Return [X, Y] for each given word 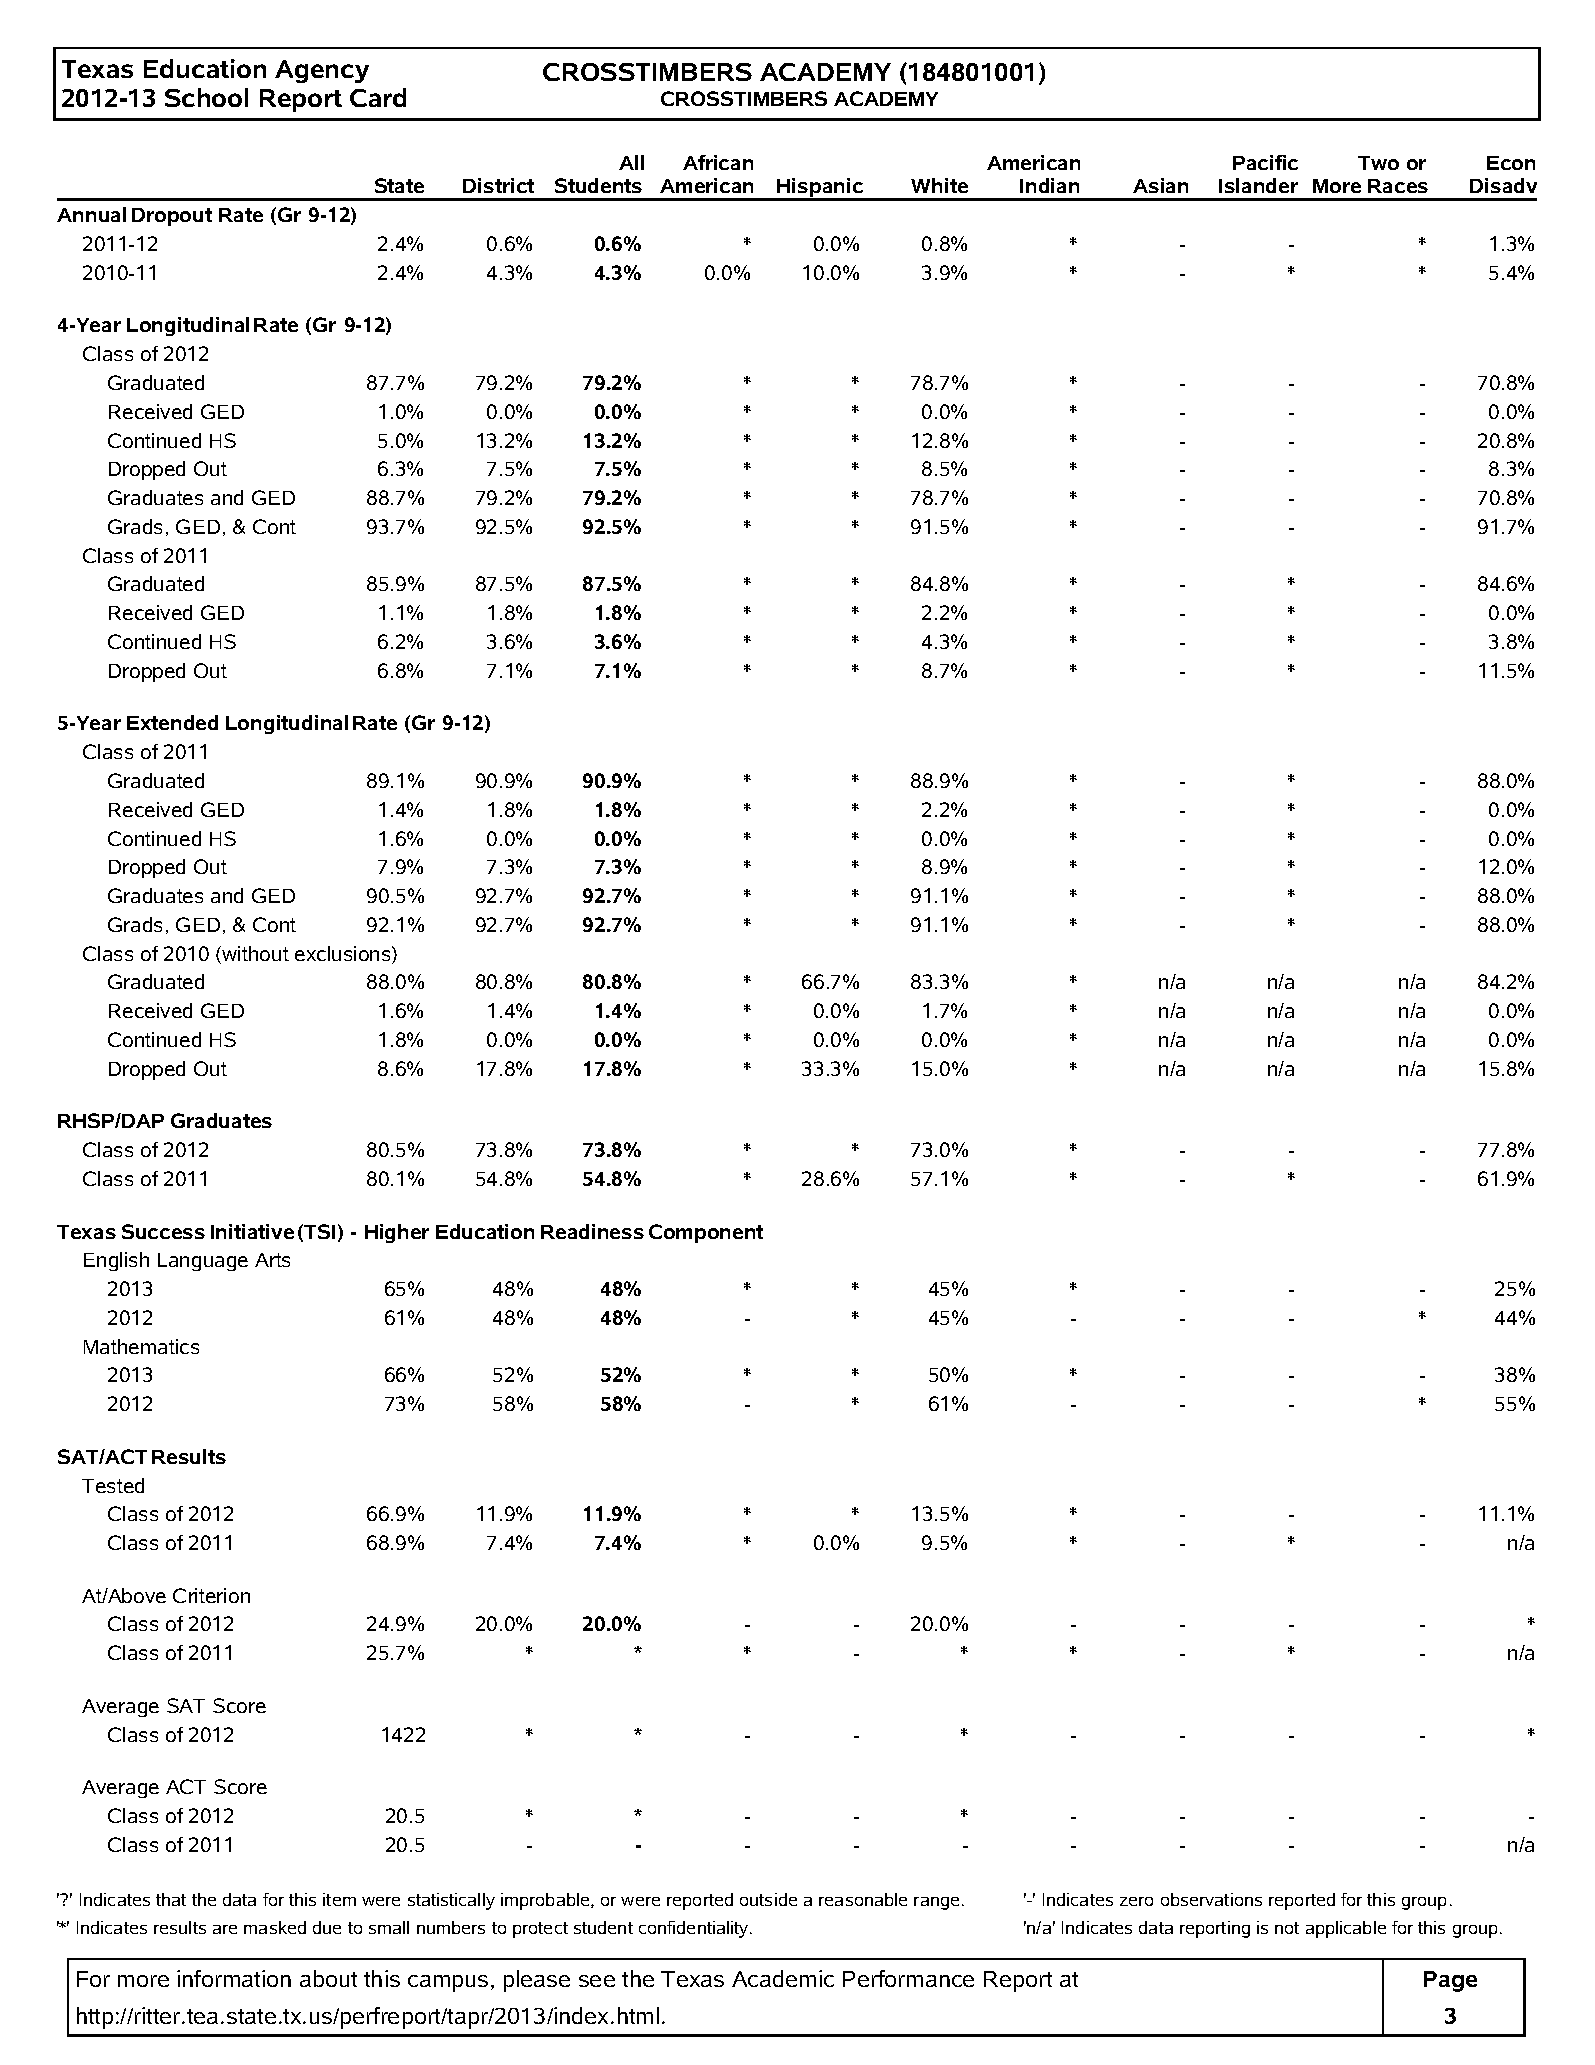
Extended [172, 722]
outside [768, 1899]
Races [1398, 186]
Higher [397, 1233]
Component [706, 1233]
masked [275, 1927]
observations [1211, 1899]
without [255, 953]
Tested [113, 1485]
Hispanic [821, 189]
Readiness [592, 1231]
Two [1378, 163]
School [206, 97]
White [939, 185]
